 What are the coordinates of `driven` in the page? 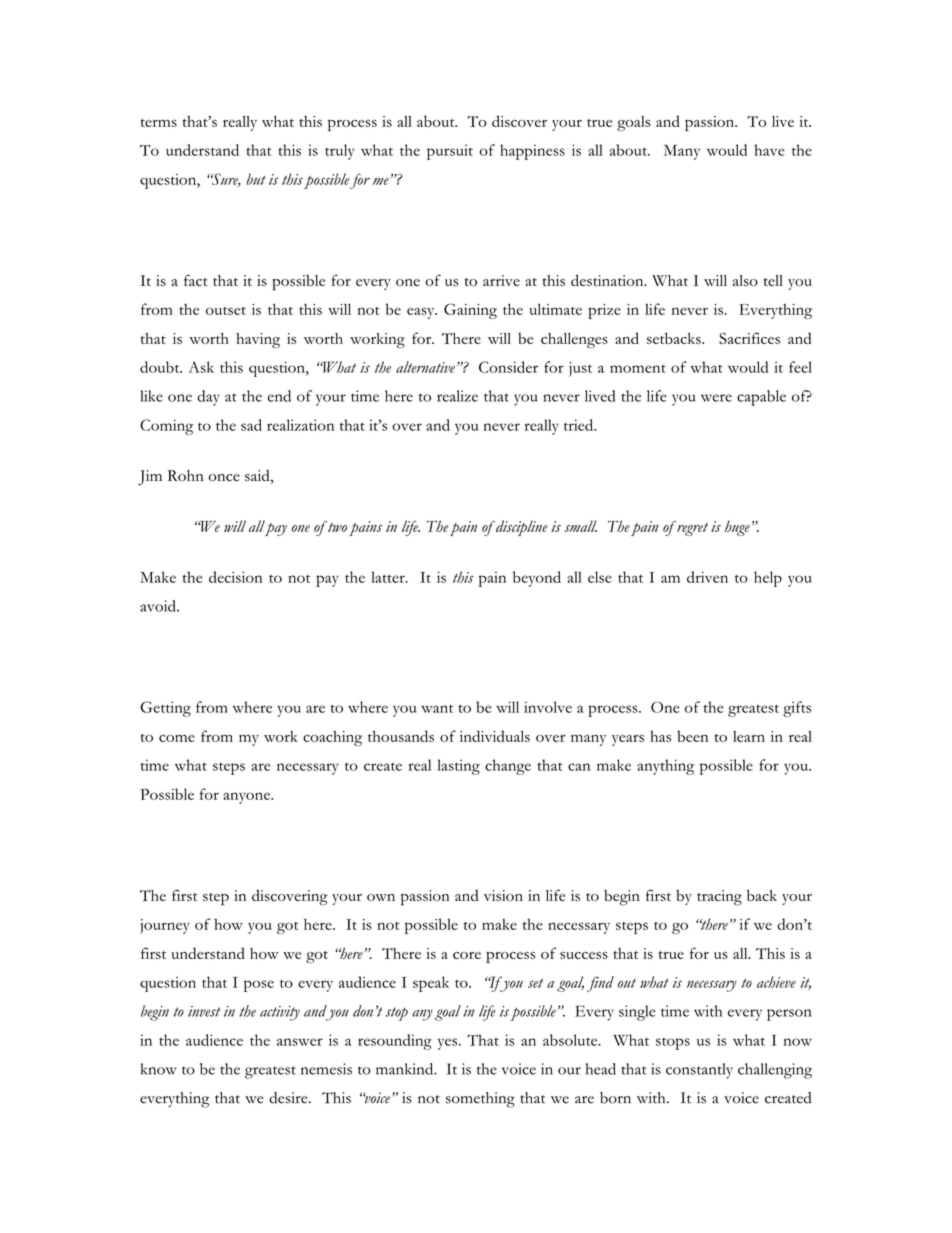 It's located at (707, 577).
